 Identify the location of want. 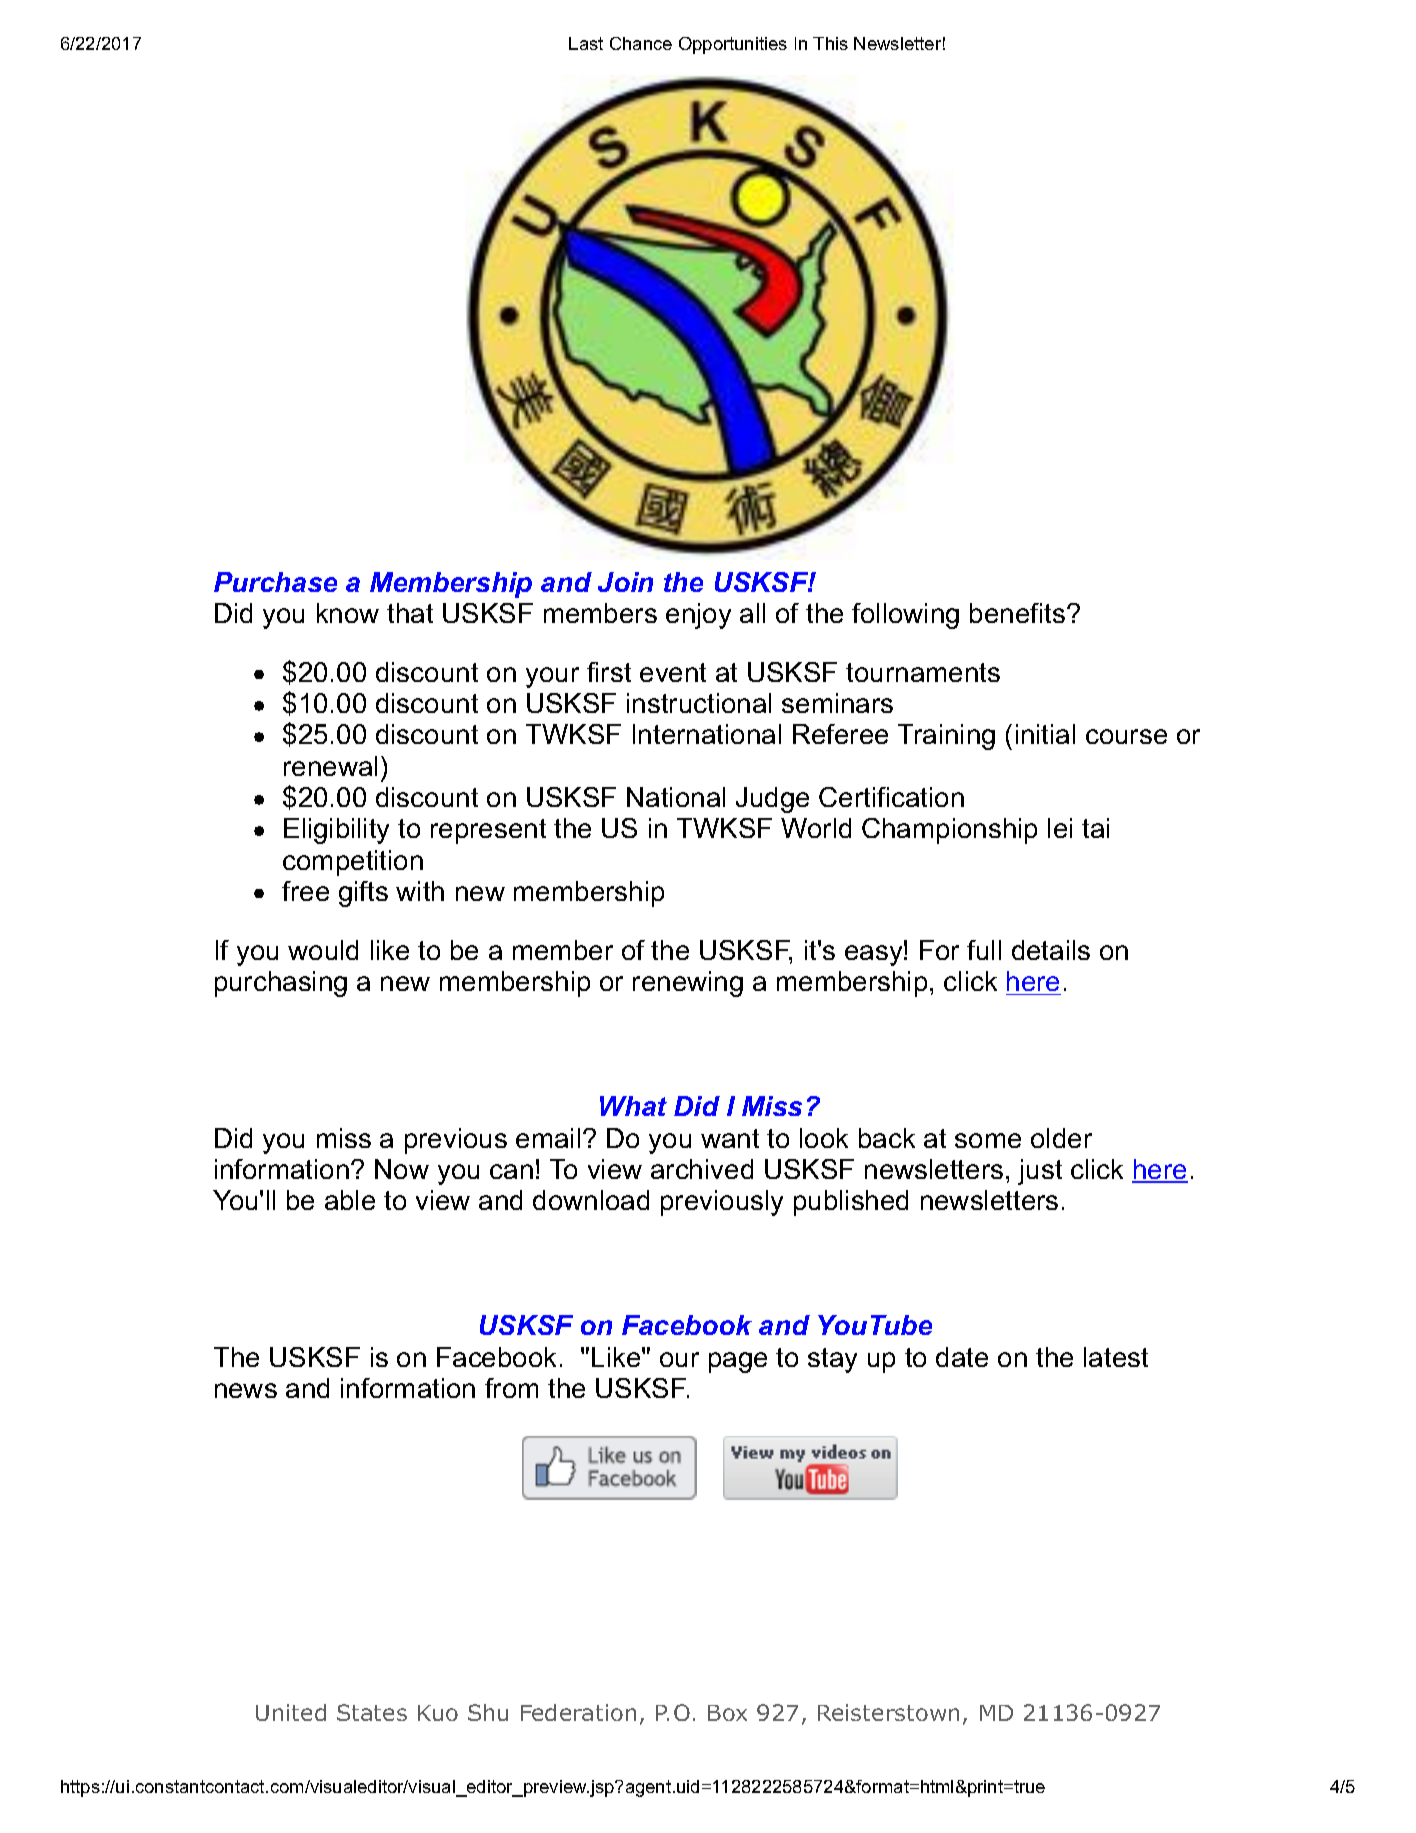
(730, 1138).
